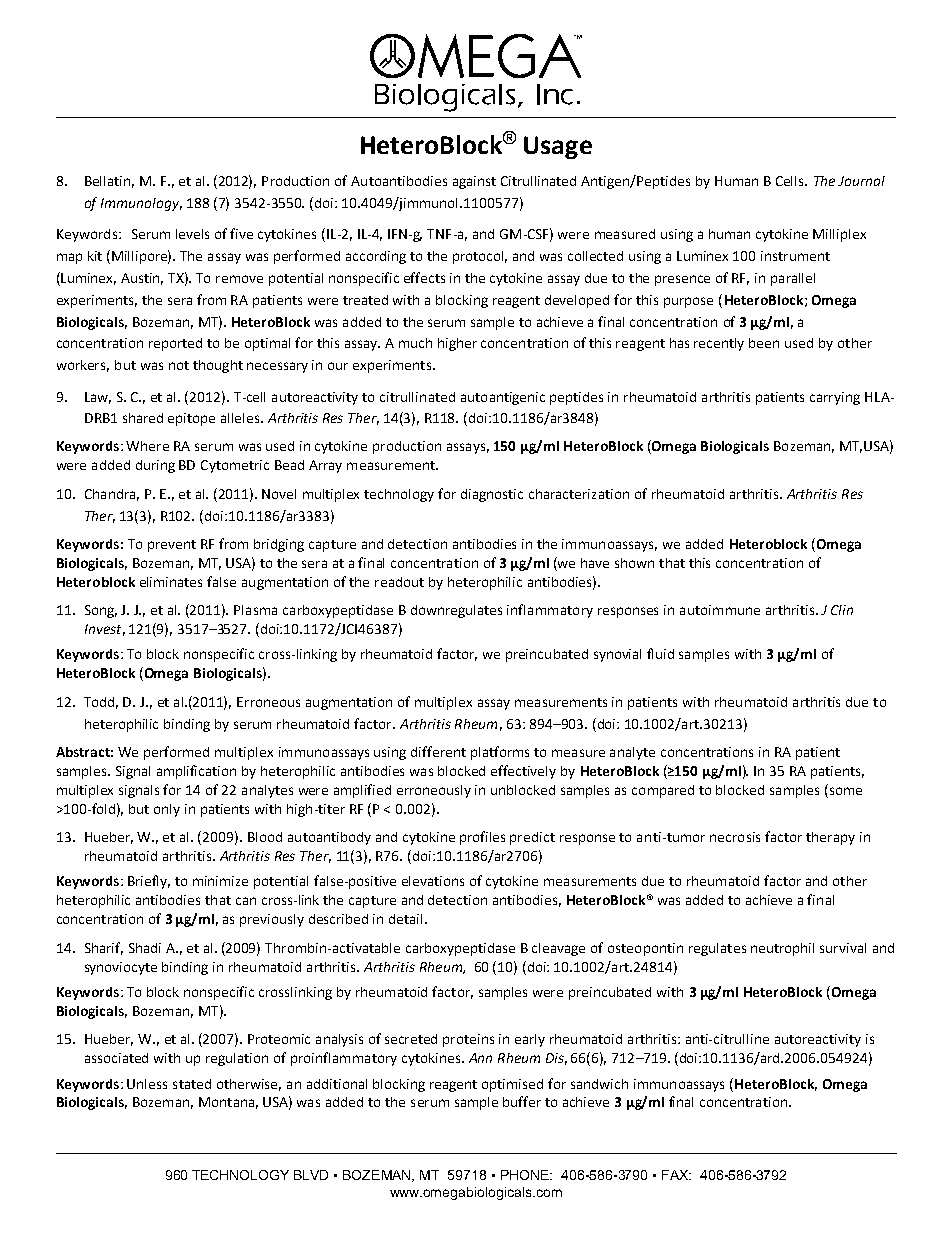 The width and height of the image is (952, 1233). Describe the element at coordinates (141, 204) in the image. I see `Immunology` at that location.
